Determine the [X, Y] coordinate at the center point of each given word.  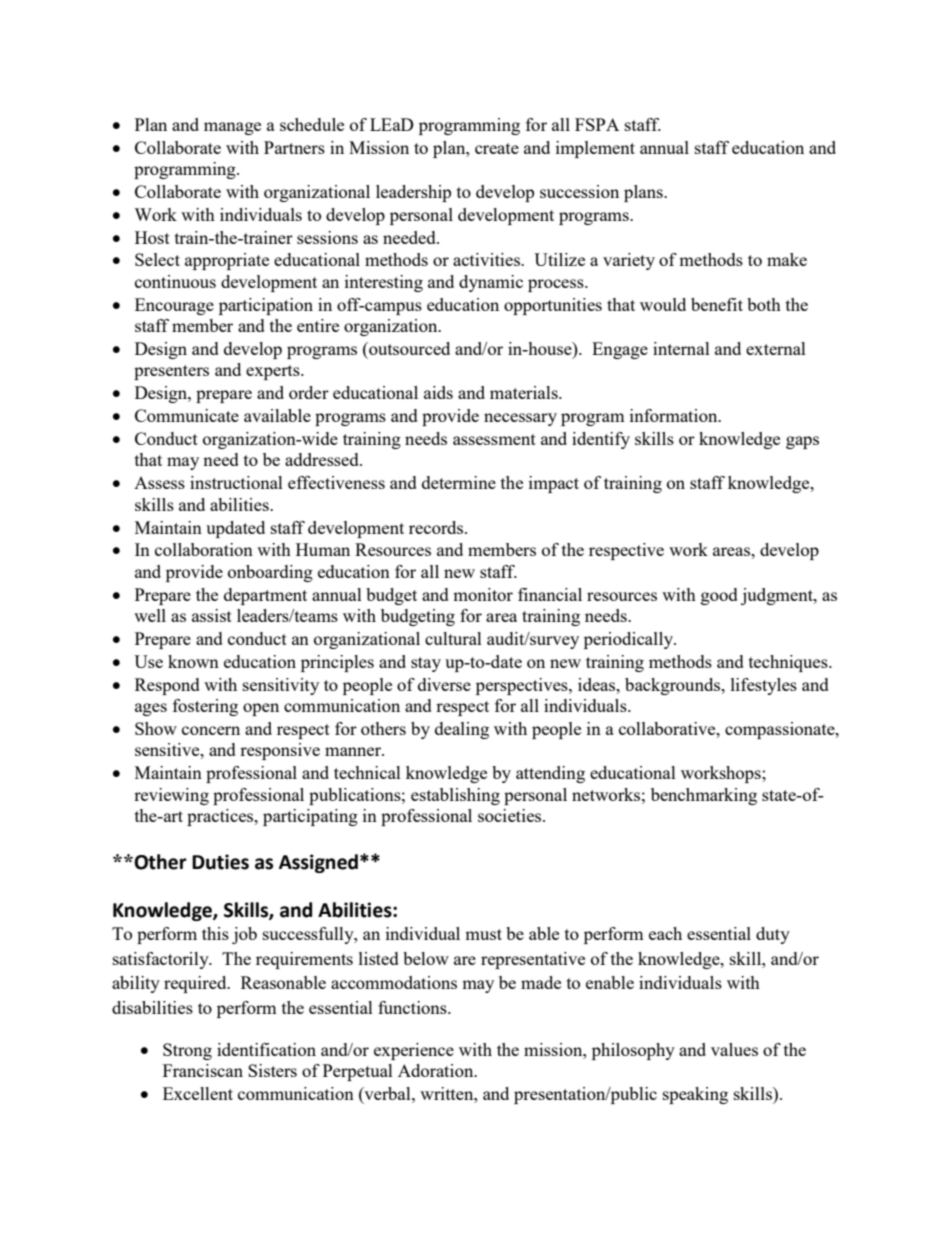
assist [212, 615]
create [497, 148]
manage [232, 128]
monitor [483, 594]
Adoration [437, 1070]
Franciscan [203, 1070]
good [719, 596]
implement [595, 149]
